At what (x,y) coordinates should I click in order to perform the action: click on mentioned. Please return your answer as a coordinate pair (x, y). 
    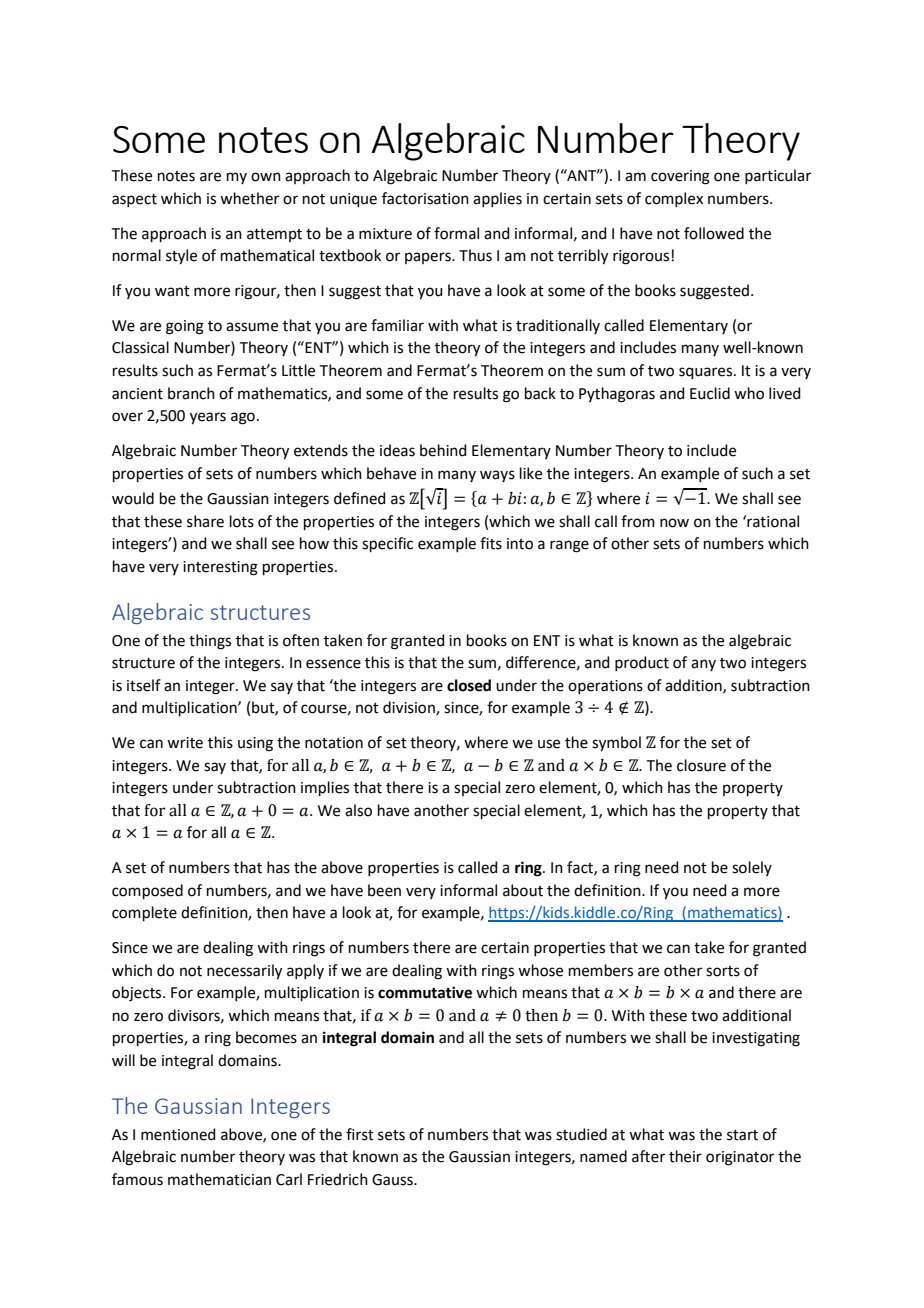
    Looking at the image, I should click on (178, 1134).
